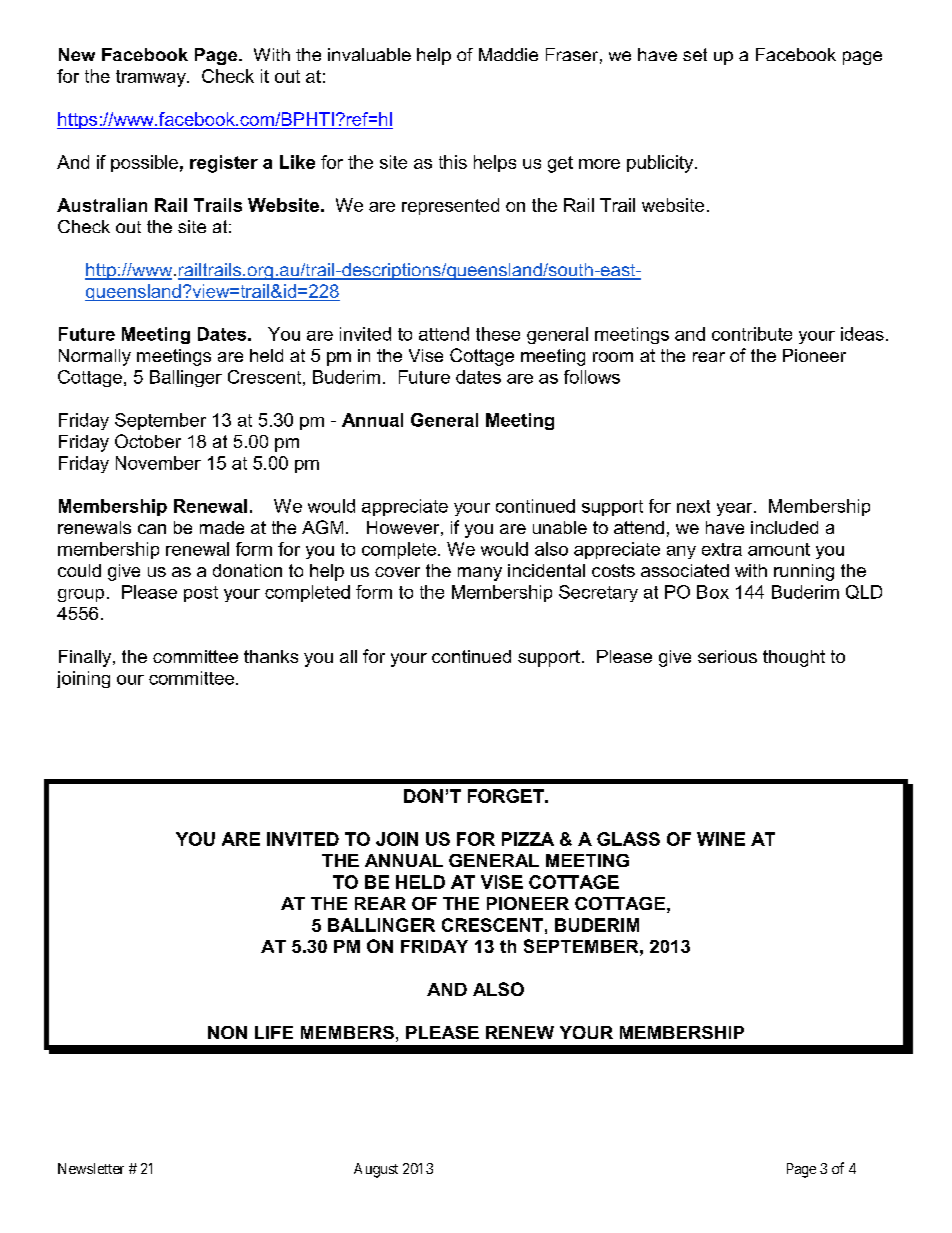  Describe the element at coordinates (144, 163) in the screenshot. I see `possible` at that location.
